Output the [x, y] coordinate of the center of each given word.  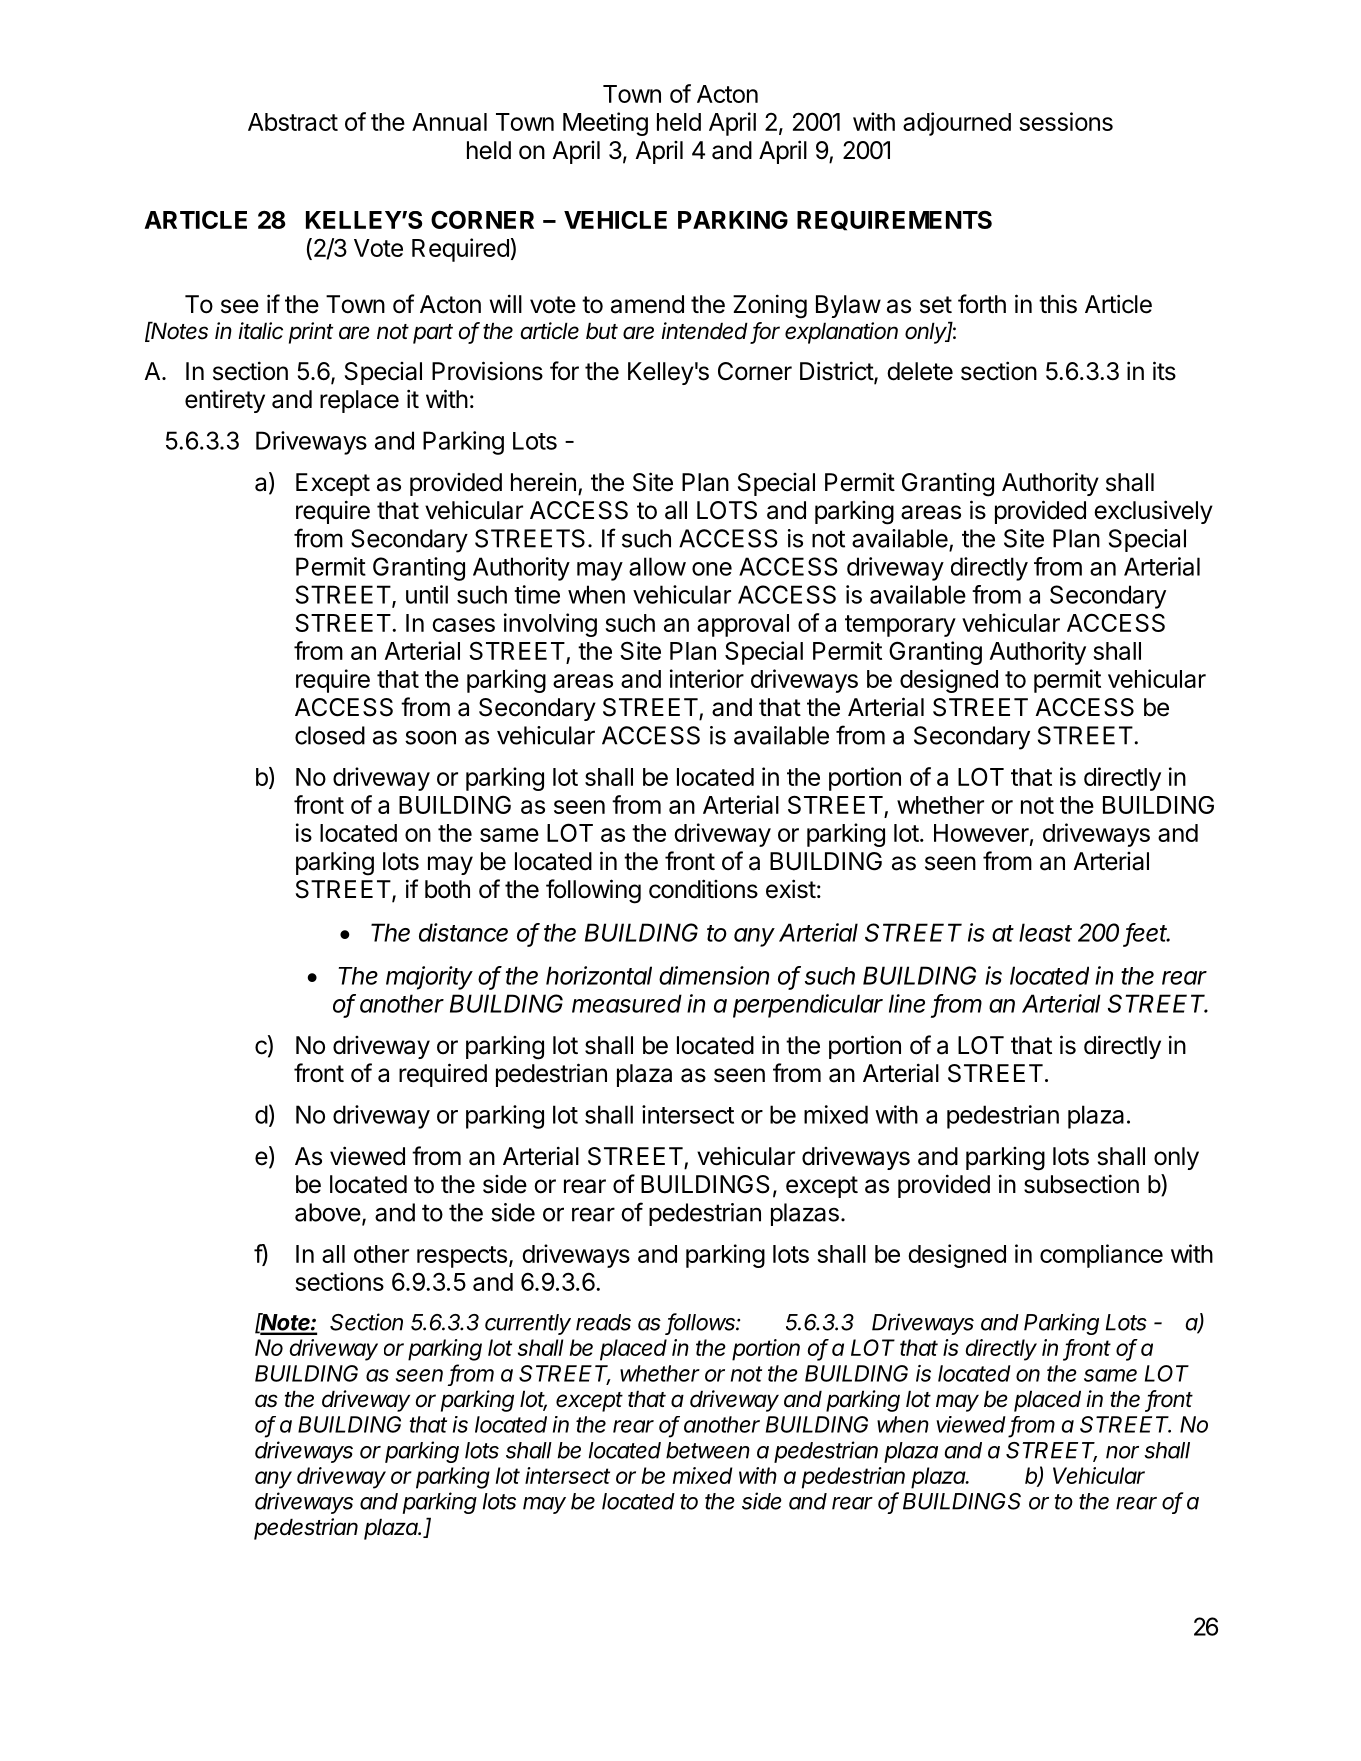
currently [528, 1324]
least [1045, 932]
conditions [703, 889]
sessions [1066, 121]
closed [330, 735]
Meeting [605, 124]
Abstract [293, 122]
